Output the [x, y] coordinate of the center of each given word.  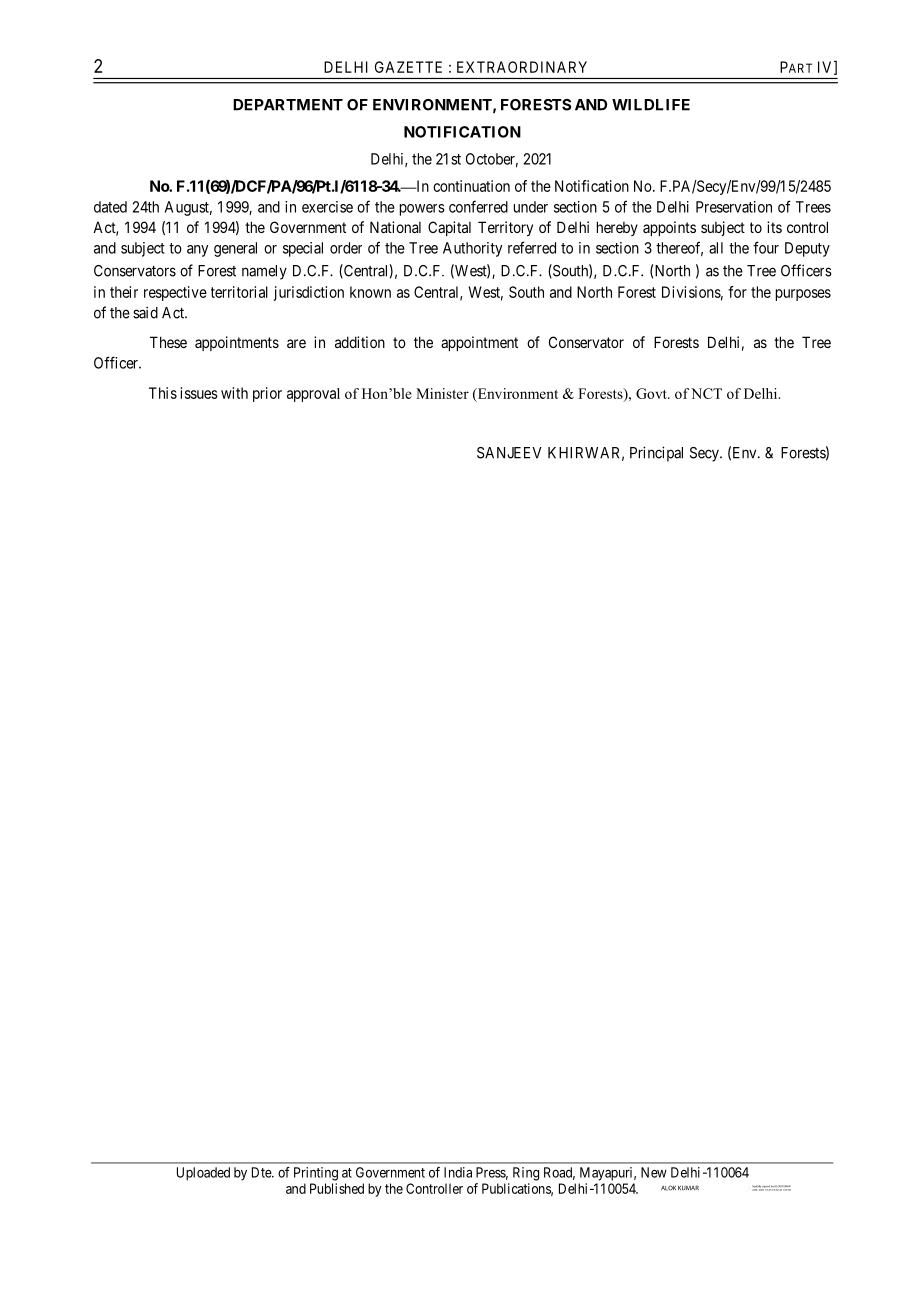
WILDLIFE [651, 105]
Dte [262, 1172]
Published [337, 1188]
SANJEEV [509, 453]
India [458, 1172]
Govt [652, 393]
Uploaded [203, 1174]
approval [313, 395]
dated [110, 207]
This [163, 393]
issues [199, 393]
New [654, 1172]
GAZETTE [408, 67]
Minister [442, 393]
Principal [656, 454]
